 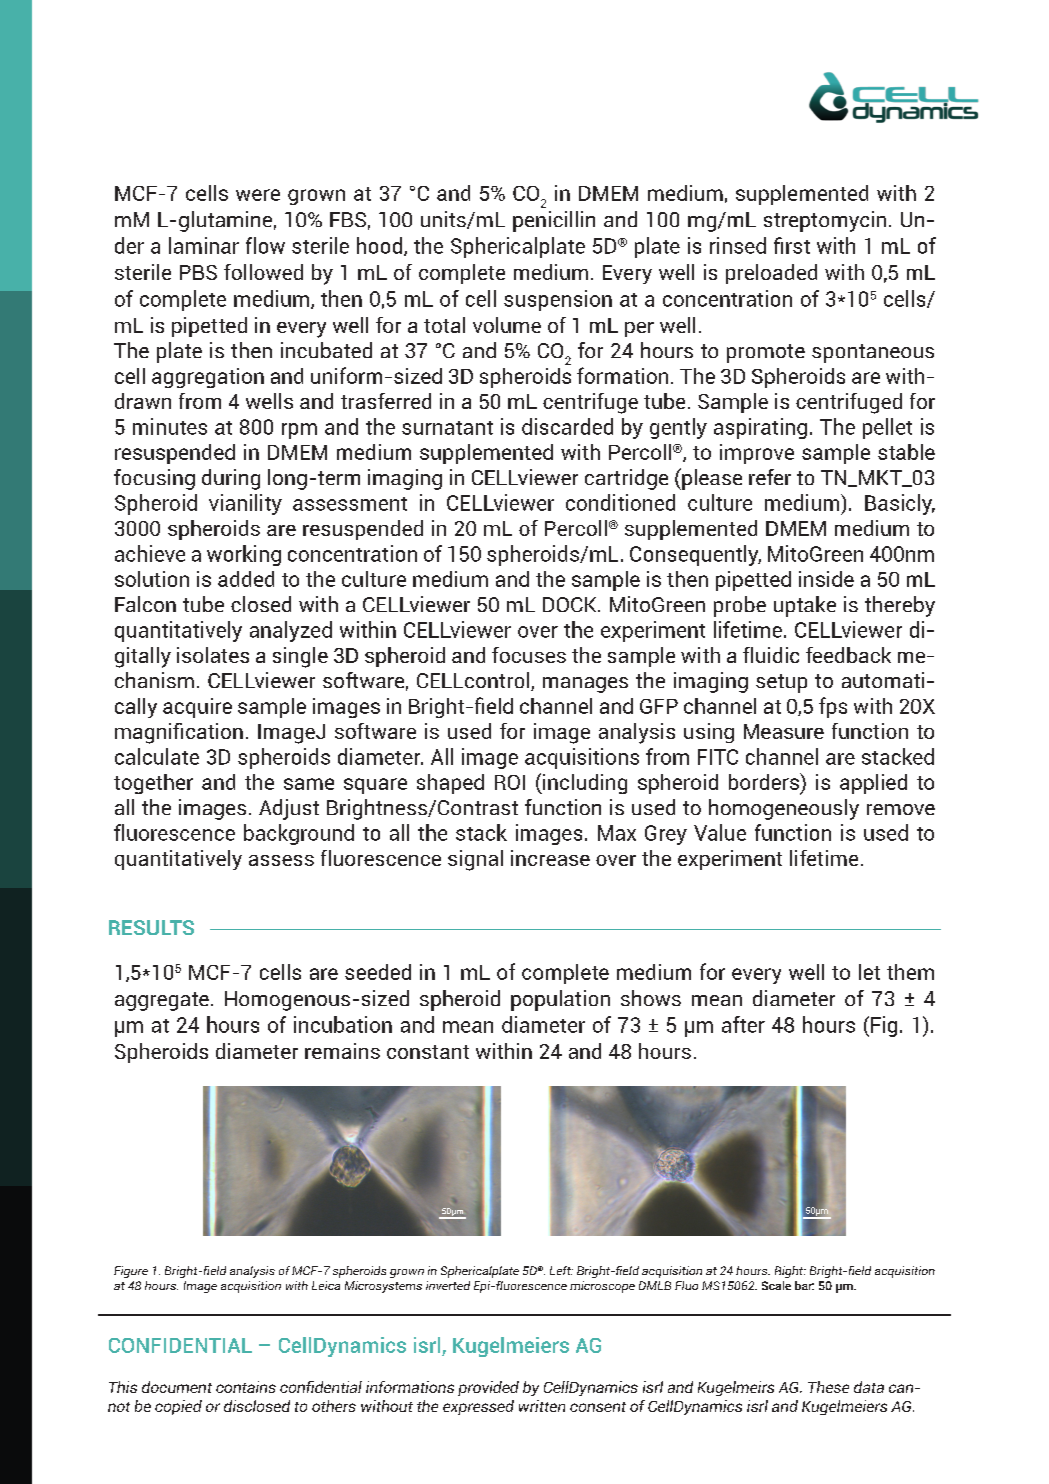 I want to click on DOCK, so click(x=571, y=604).
